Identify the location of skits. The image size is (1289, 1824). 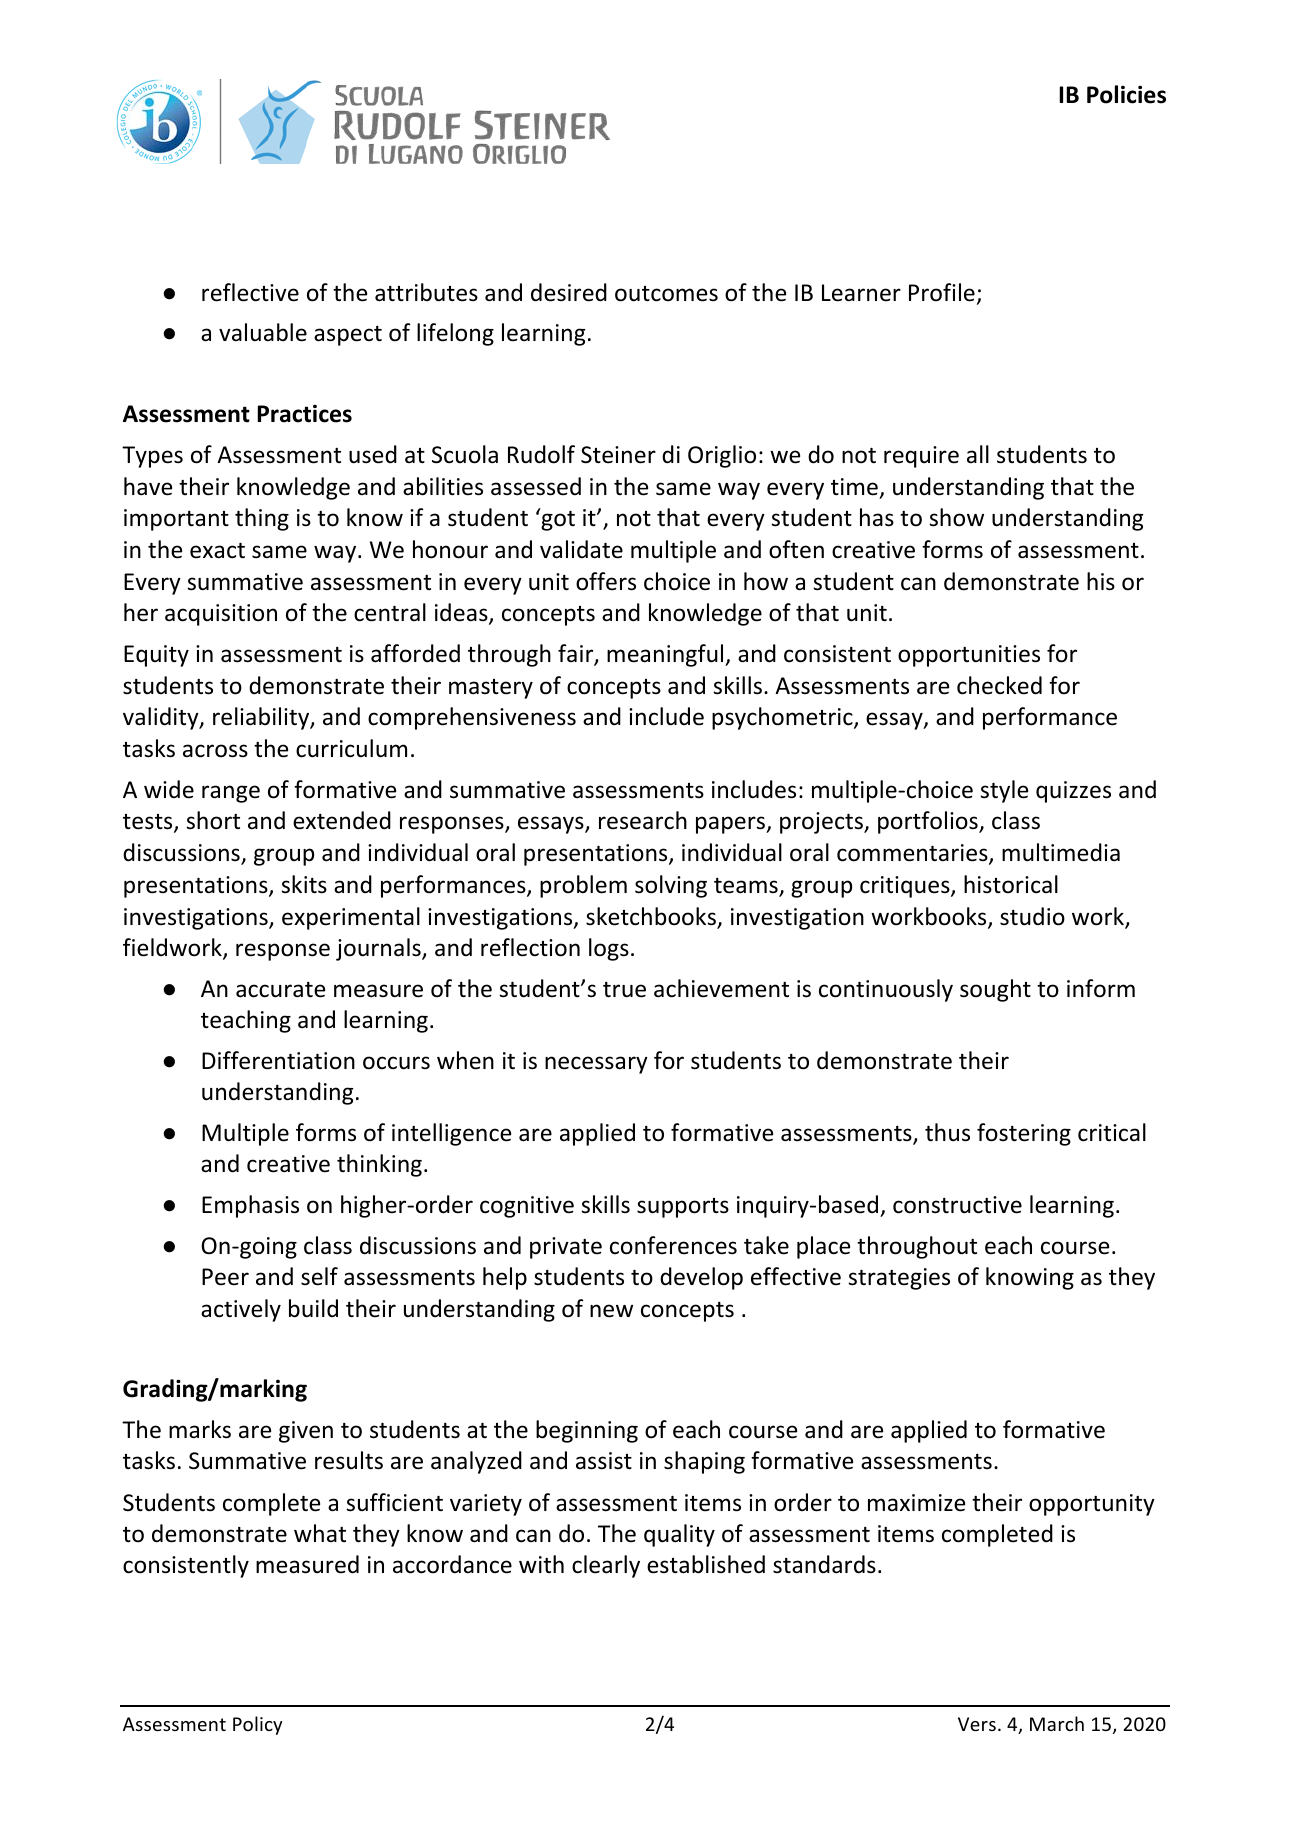
(304, 884).
